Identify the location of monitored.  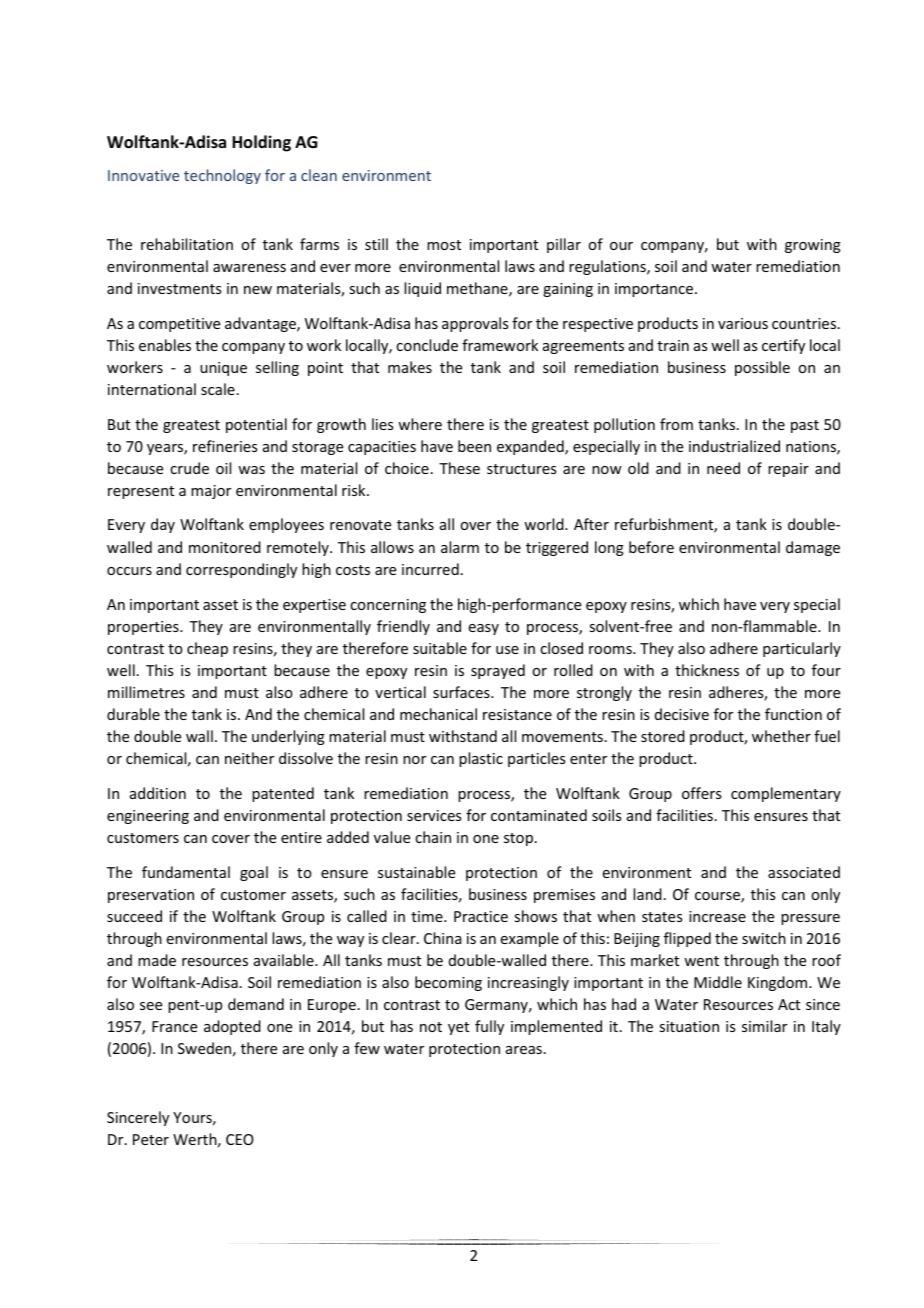
(225, 547).
